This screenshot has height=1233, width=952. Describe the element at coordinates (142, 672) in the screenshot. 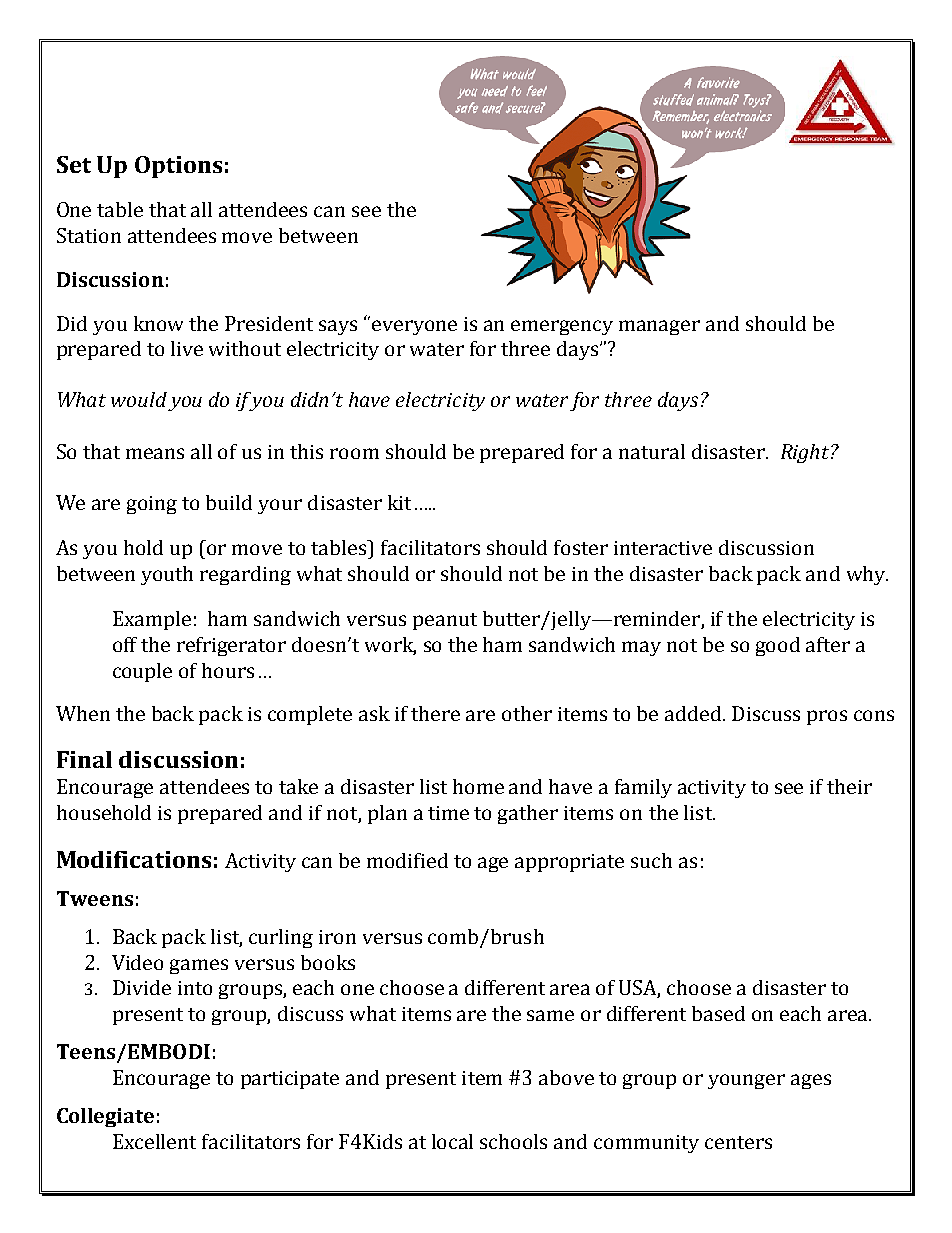

I see `couple` at that location.
